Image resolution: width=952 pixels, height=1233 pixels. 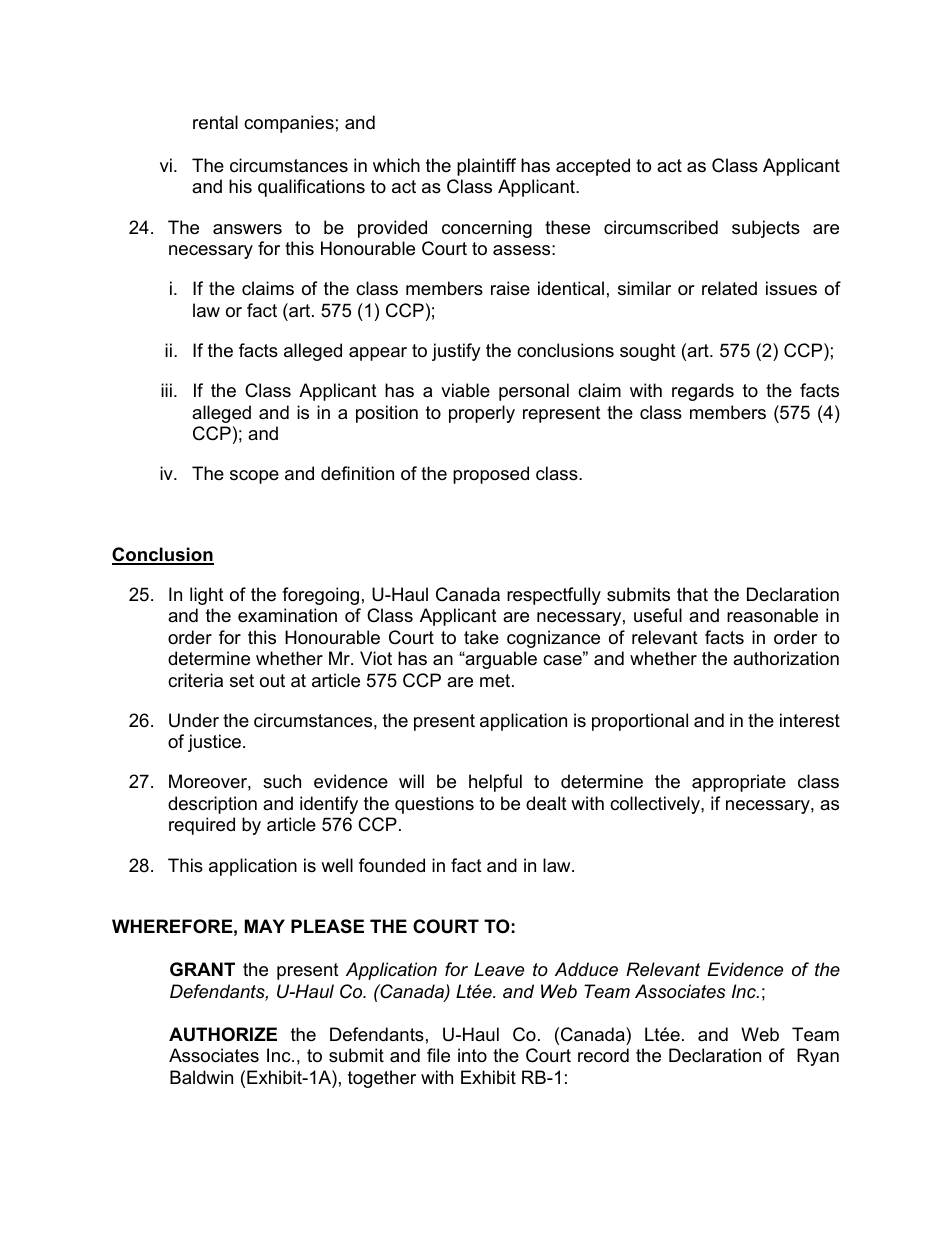 What do you see at coordinates (472, 1055) in the screenshot?
I see `into` at bounding box center [472, 1055].
